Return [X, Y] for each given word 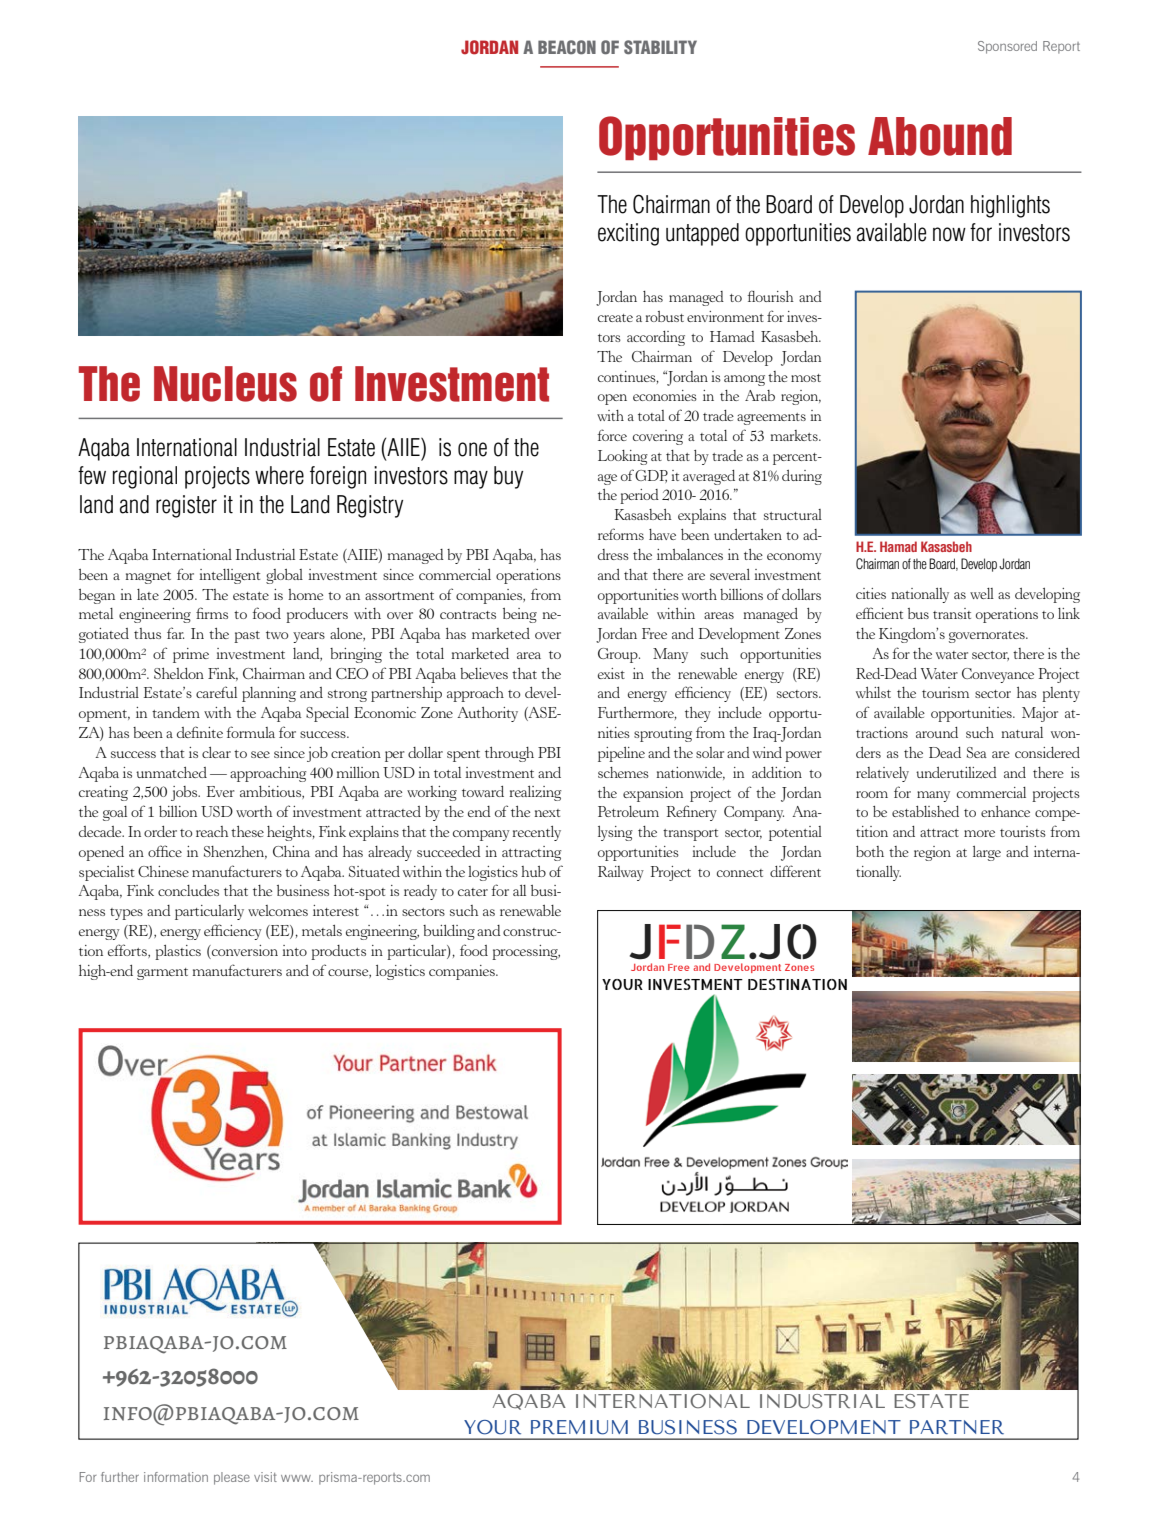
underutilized [956, 772]
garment [162, 974]
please [232, 1478]
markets [795, 435]
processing [526, 952]
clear [216, 752]
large [987, 853]
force [612, 435]
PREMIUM [579, 1427]
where [279, 475]
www [297, 1478]
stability [660, 47]
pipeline [621, 754]
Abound [940, 136]
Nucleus [225, 384]
